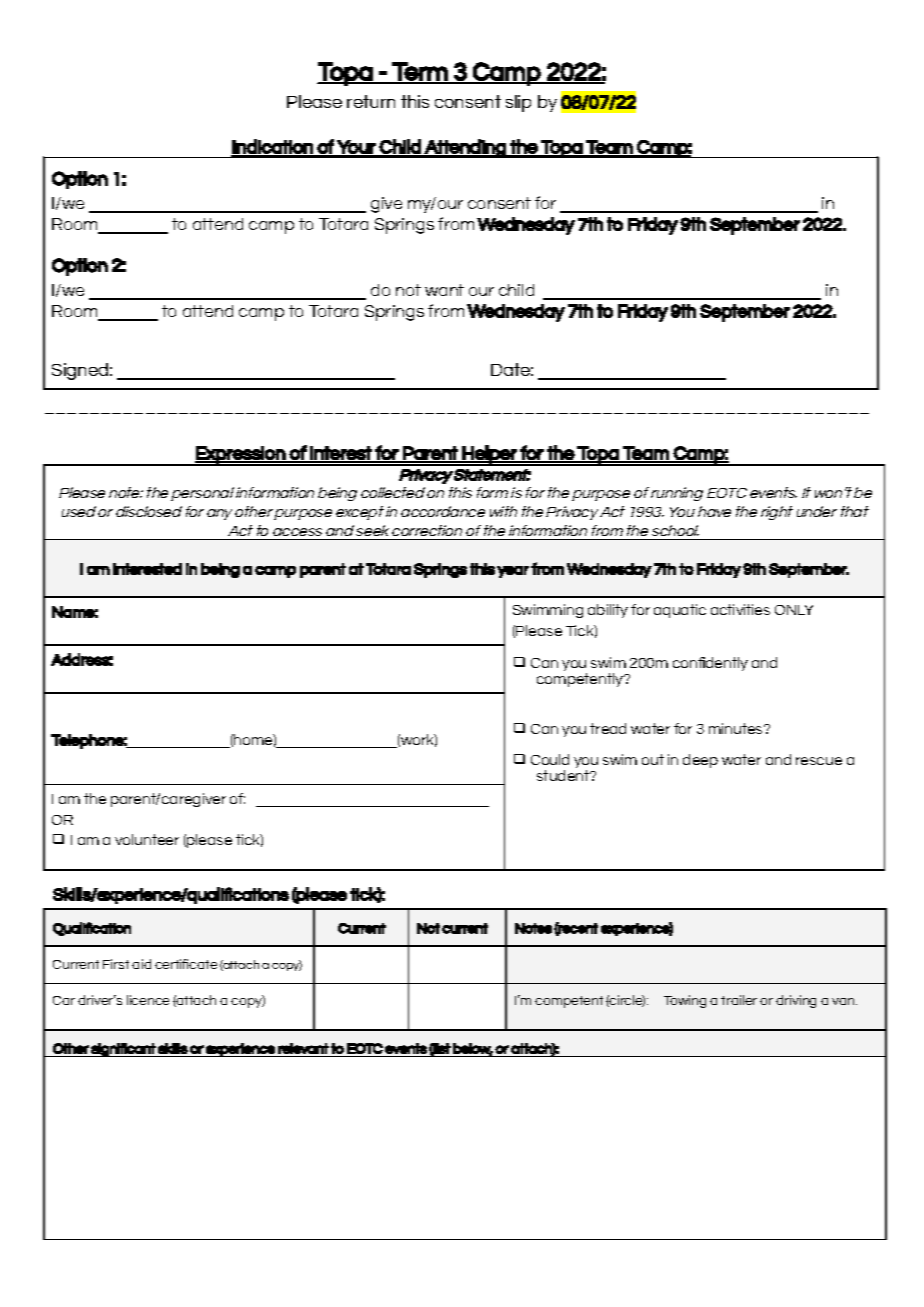  I want to click on licence, so click(148, 1000).
